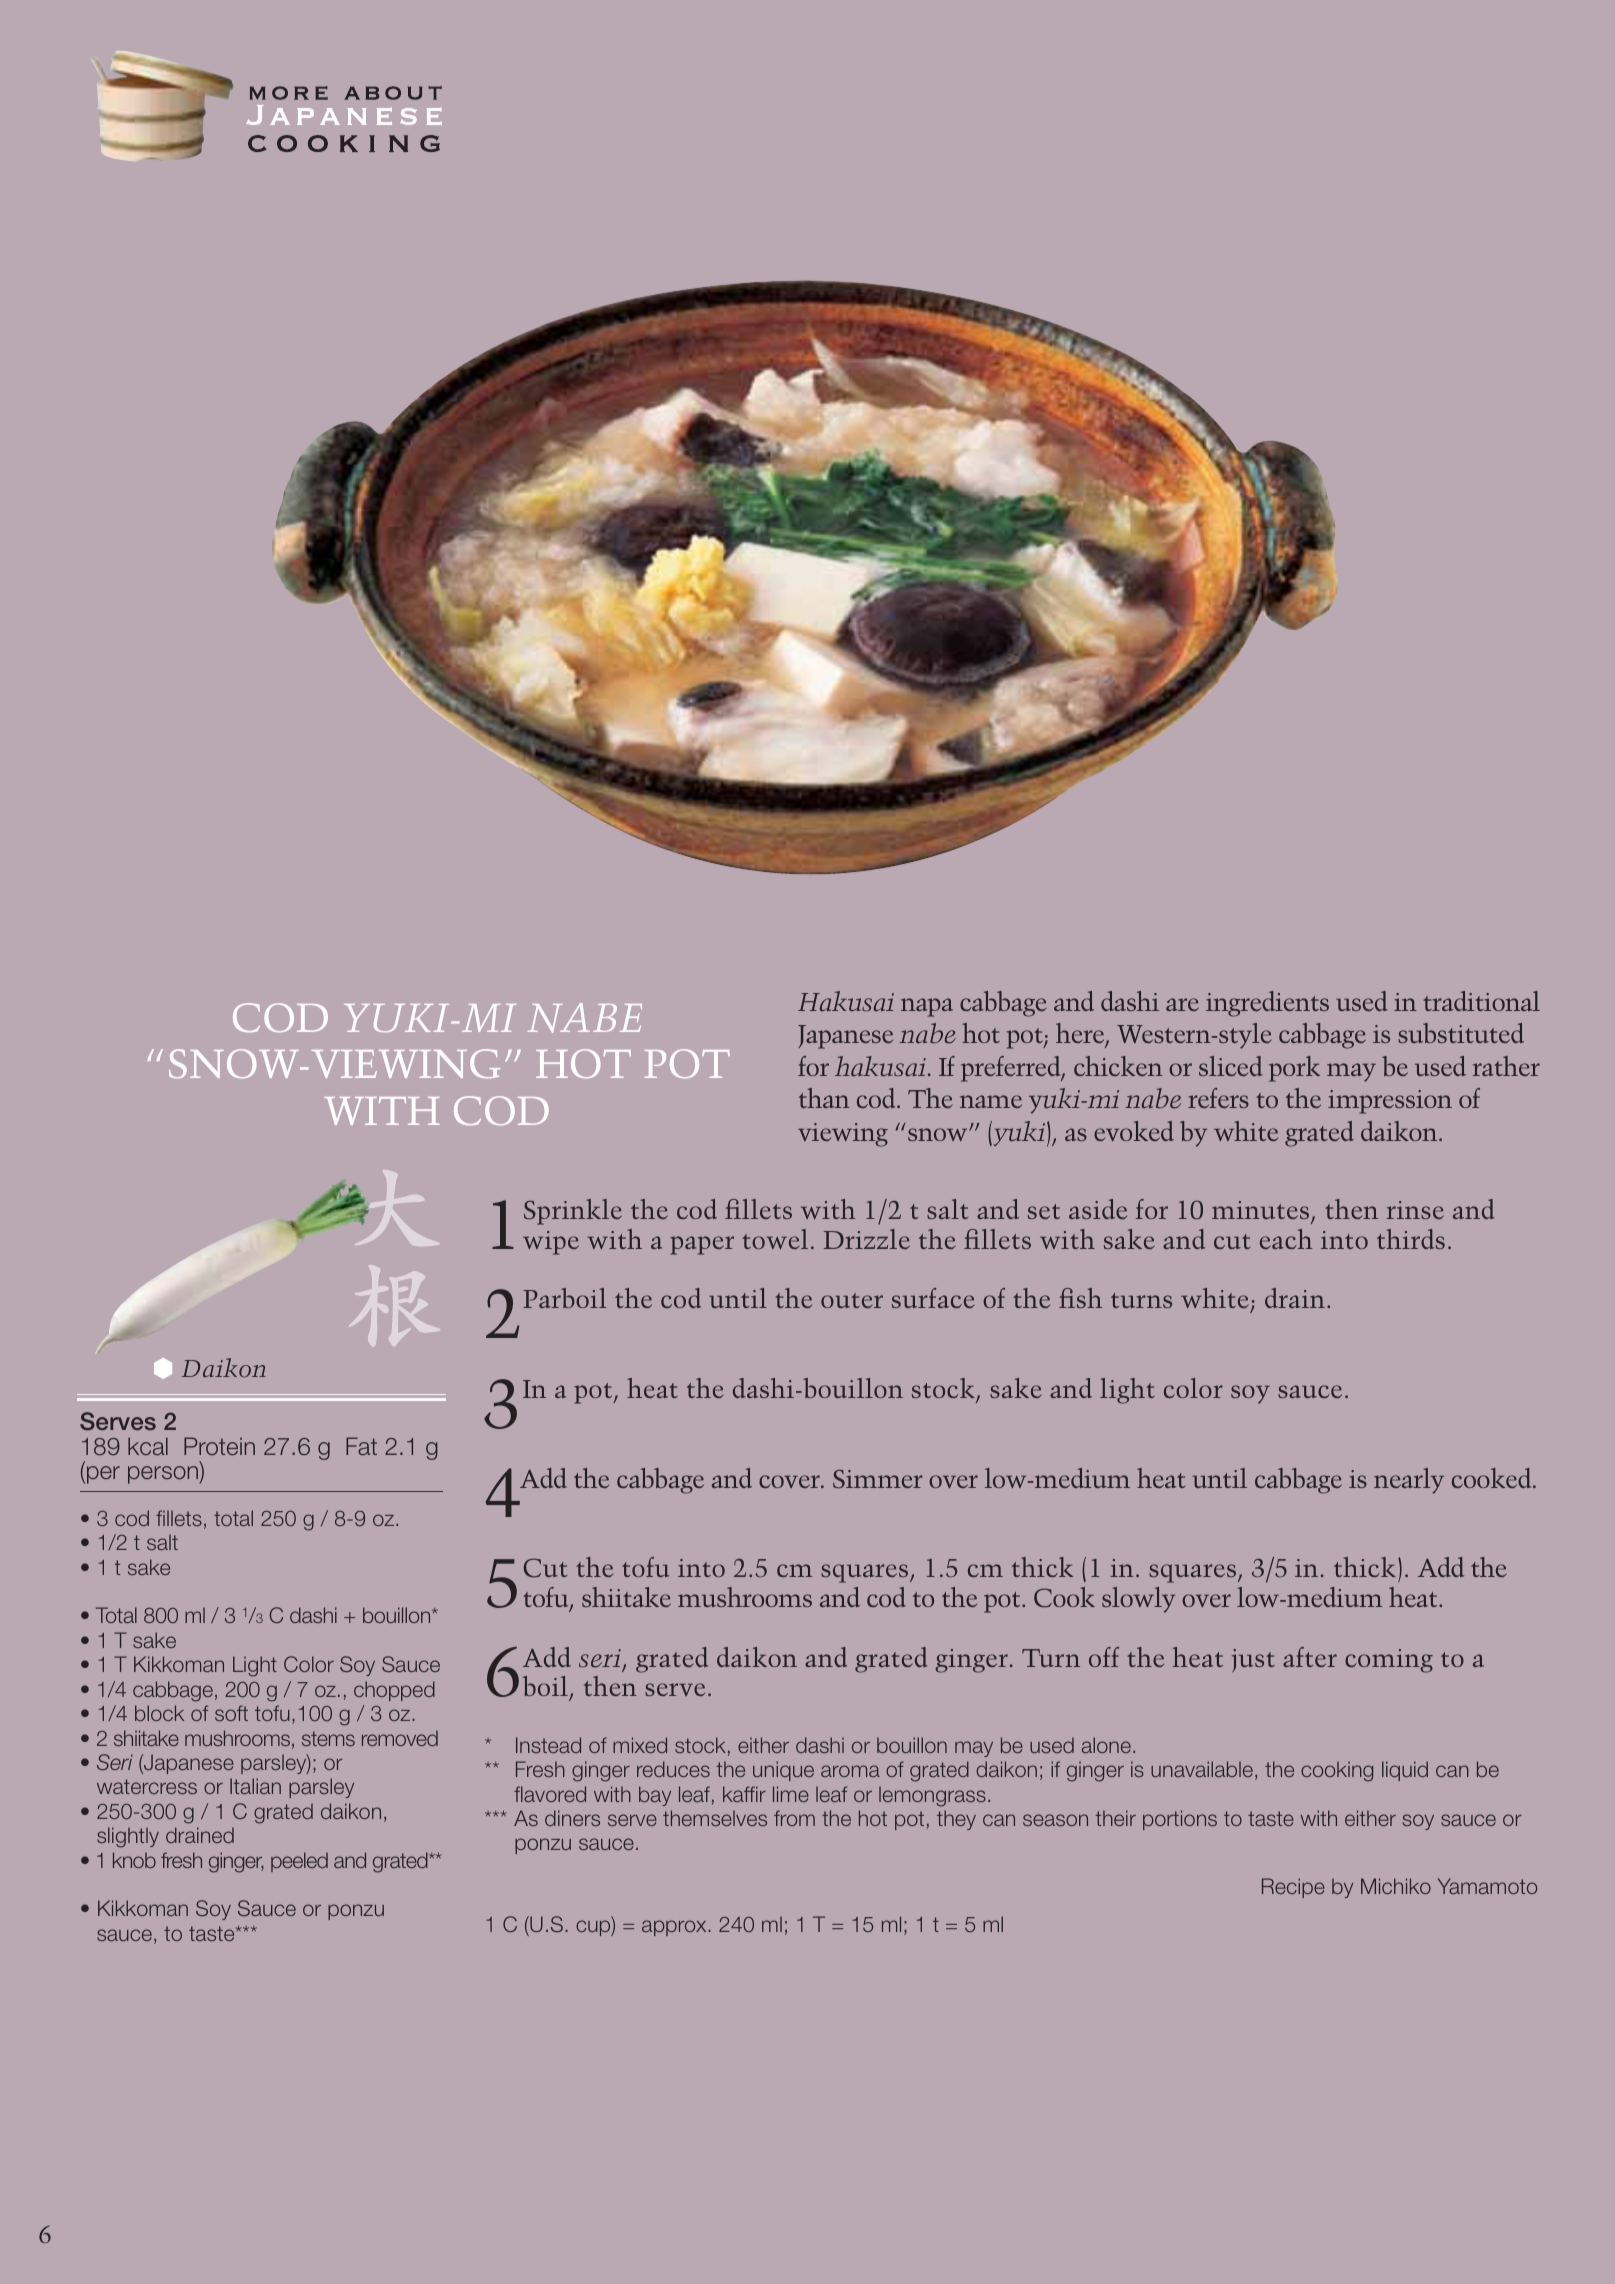 This screenshot has width=1615, height=2284. What do you see at coordinates (1310, 1657) in the screenshot?
I see `after` at bounding box center [1310, 1657].
